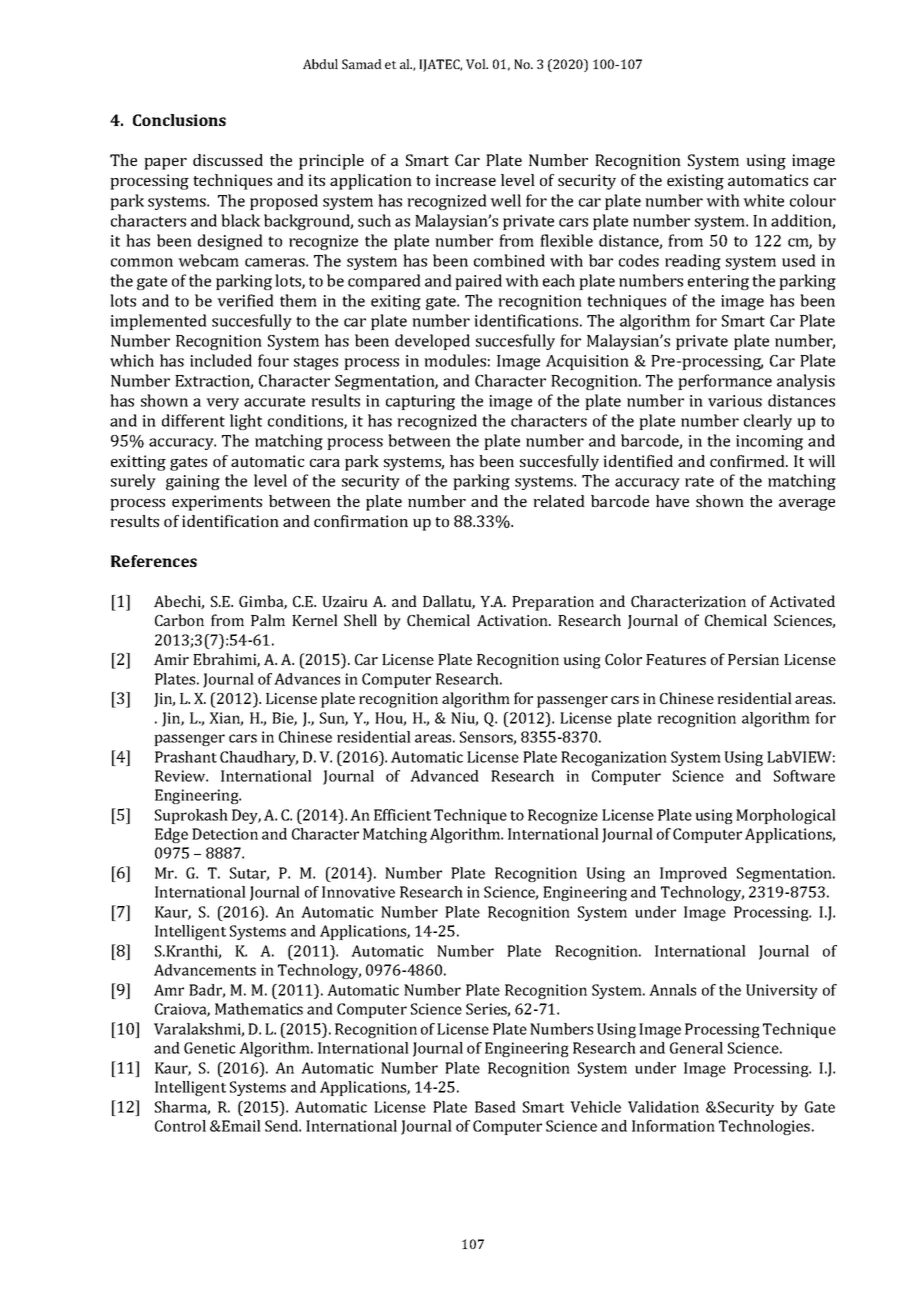  Describe the element at coordinates (444, 776) in the image. I see `Advanced` at that location.
